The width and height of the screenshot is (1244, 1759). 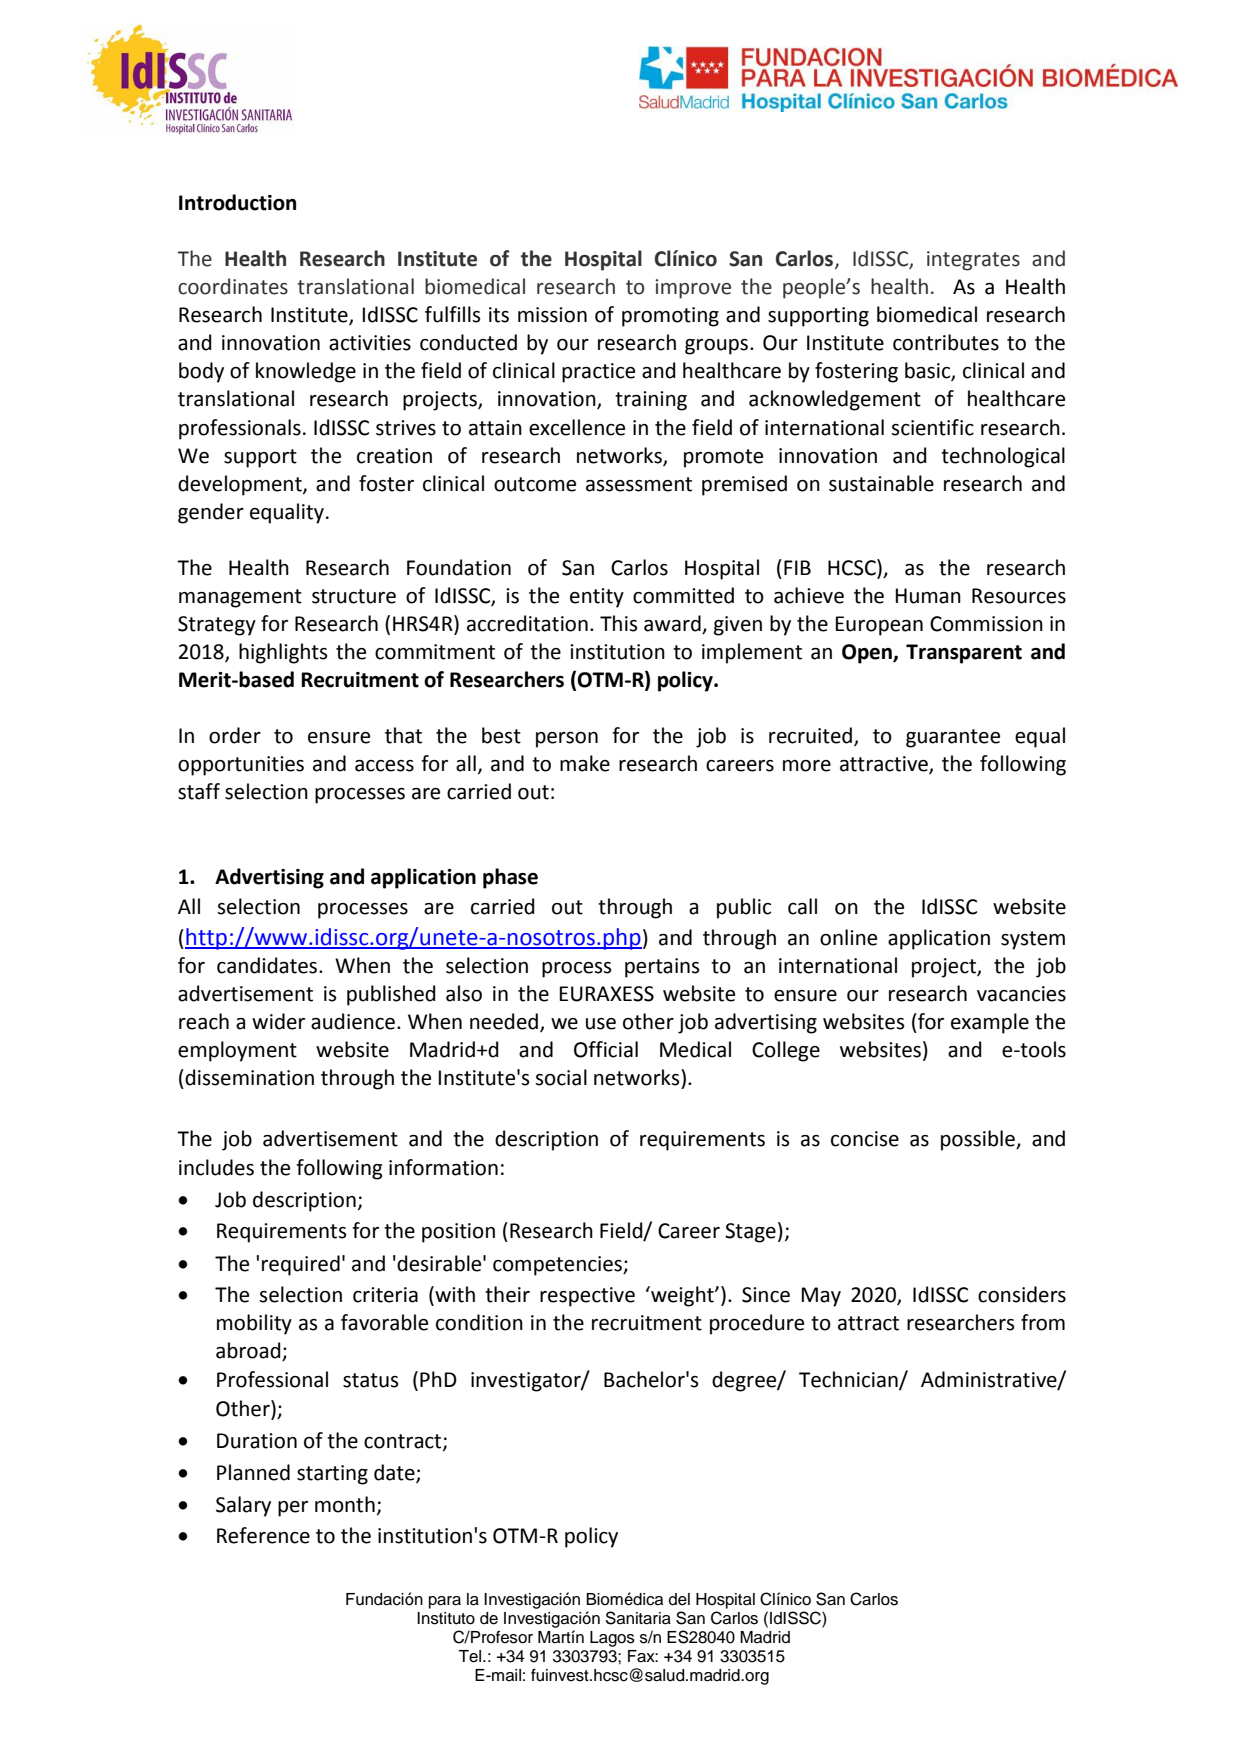 I want to click on possible, so click(x=979, y=1140).
